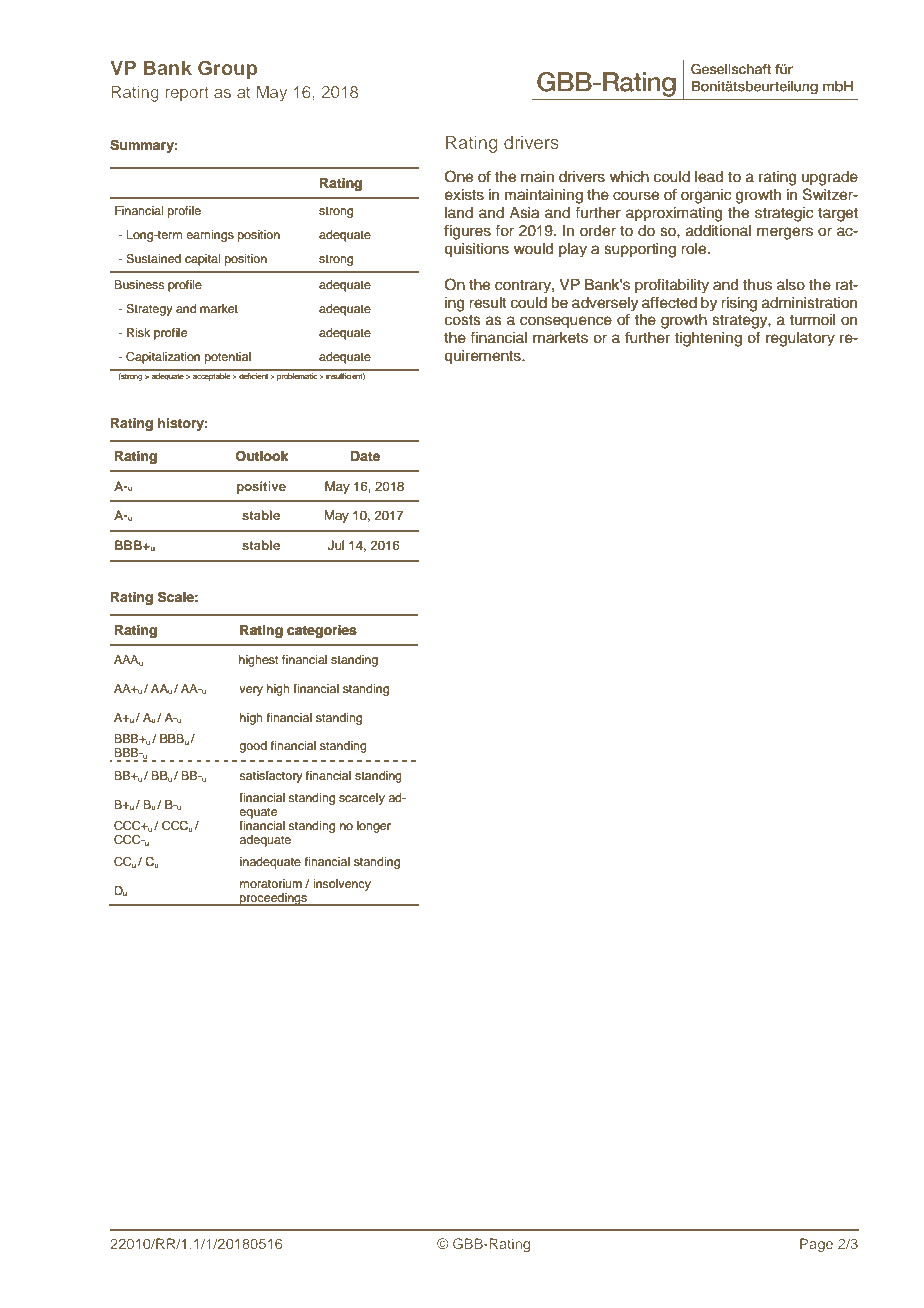 This screenshot has width=924, height=1308. I want to click on categories, so click(322, 631).
